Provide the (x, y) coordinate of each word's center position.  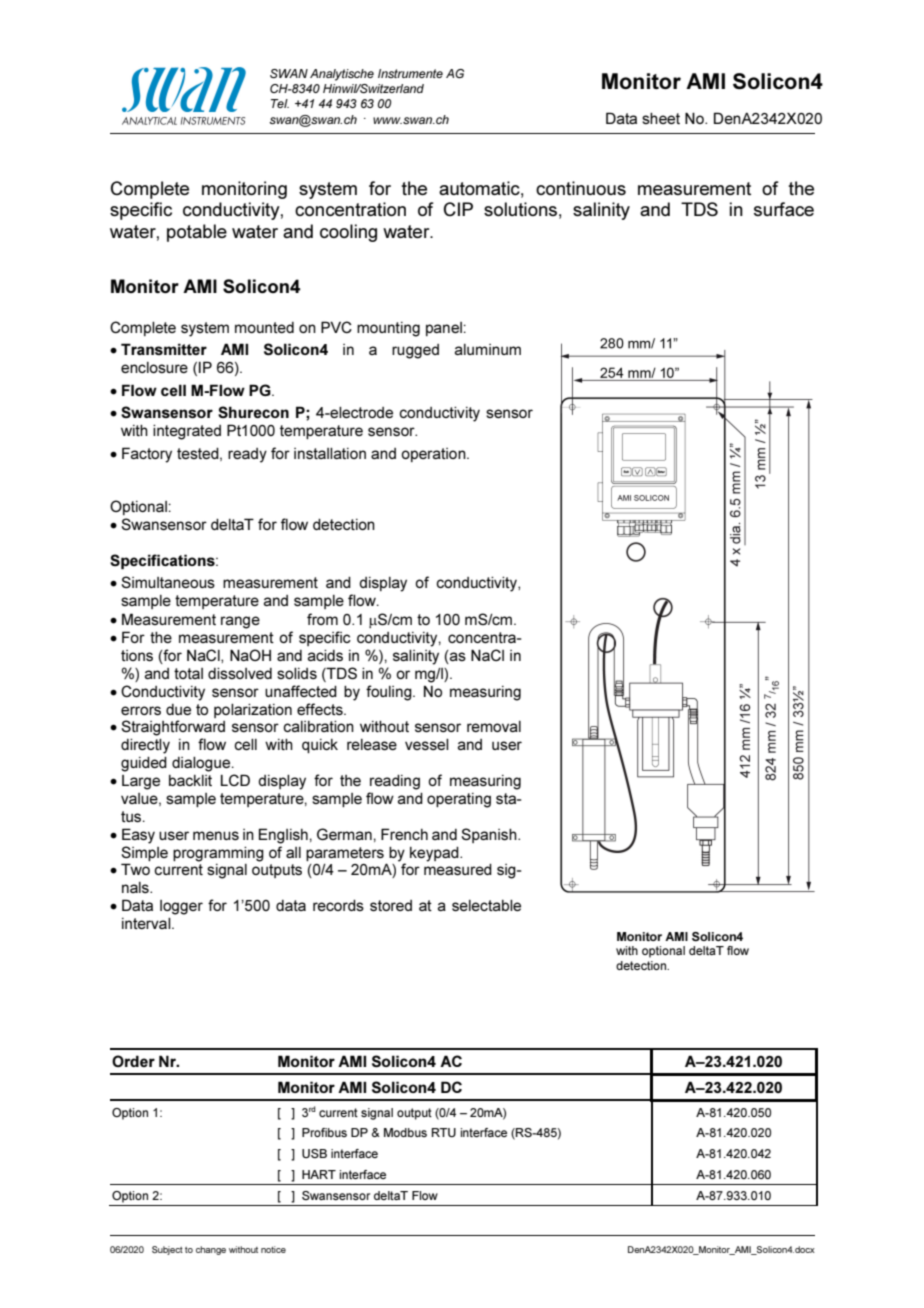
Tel (280, 103)
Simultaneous (168, 582)
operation (434, 455)
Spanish (490, 835)
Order (133, 1061)
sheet (661, 118)
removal (494, 726)
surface (784, 209)
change (211, 1250)
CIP (458, 209)
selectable (486, 905)
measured (458, 869)
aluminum (488, 349)
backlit (190, 780)
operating (459, 800)
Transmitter (164, 349)
